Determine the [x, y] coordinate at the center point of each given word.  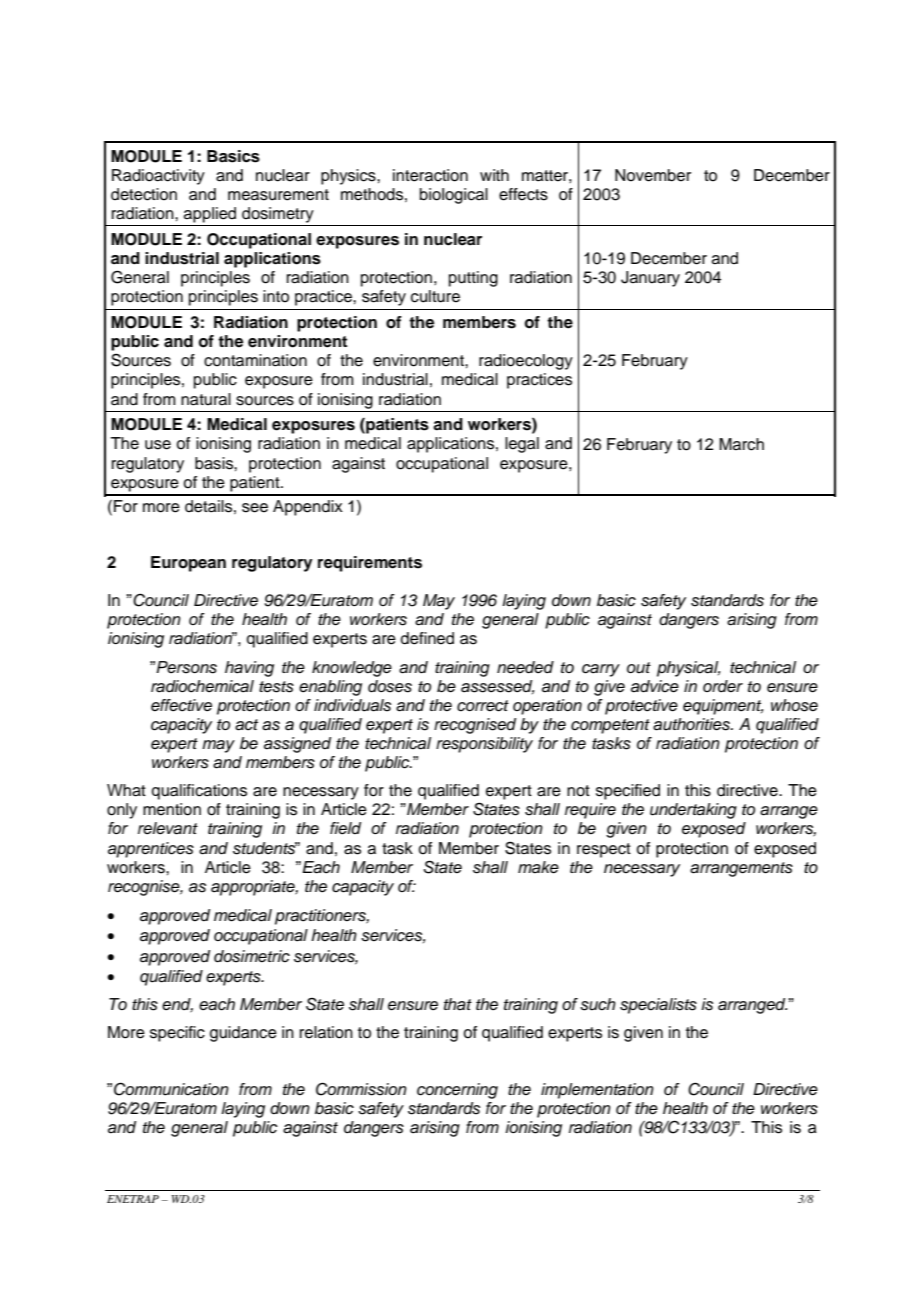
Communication [171, 1089]
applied [210, 215]
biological [454, 196]
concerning [457, 1091]
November [653, 175]
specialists [658, 1006]
